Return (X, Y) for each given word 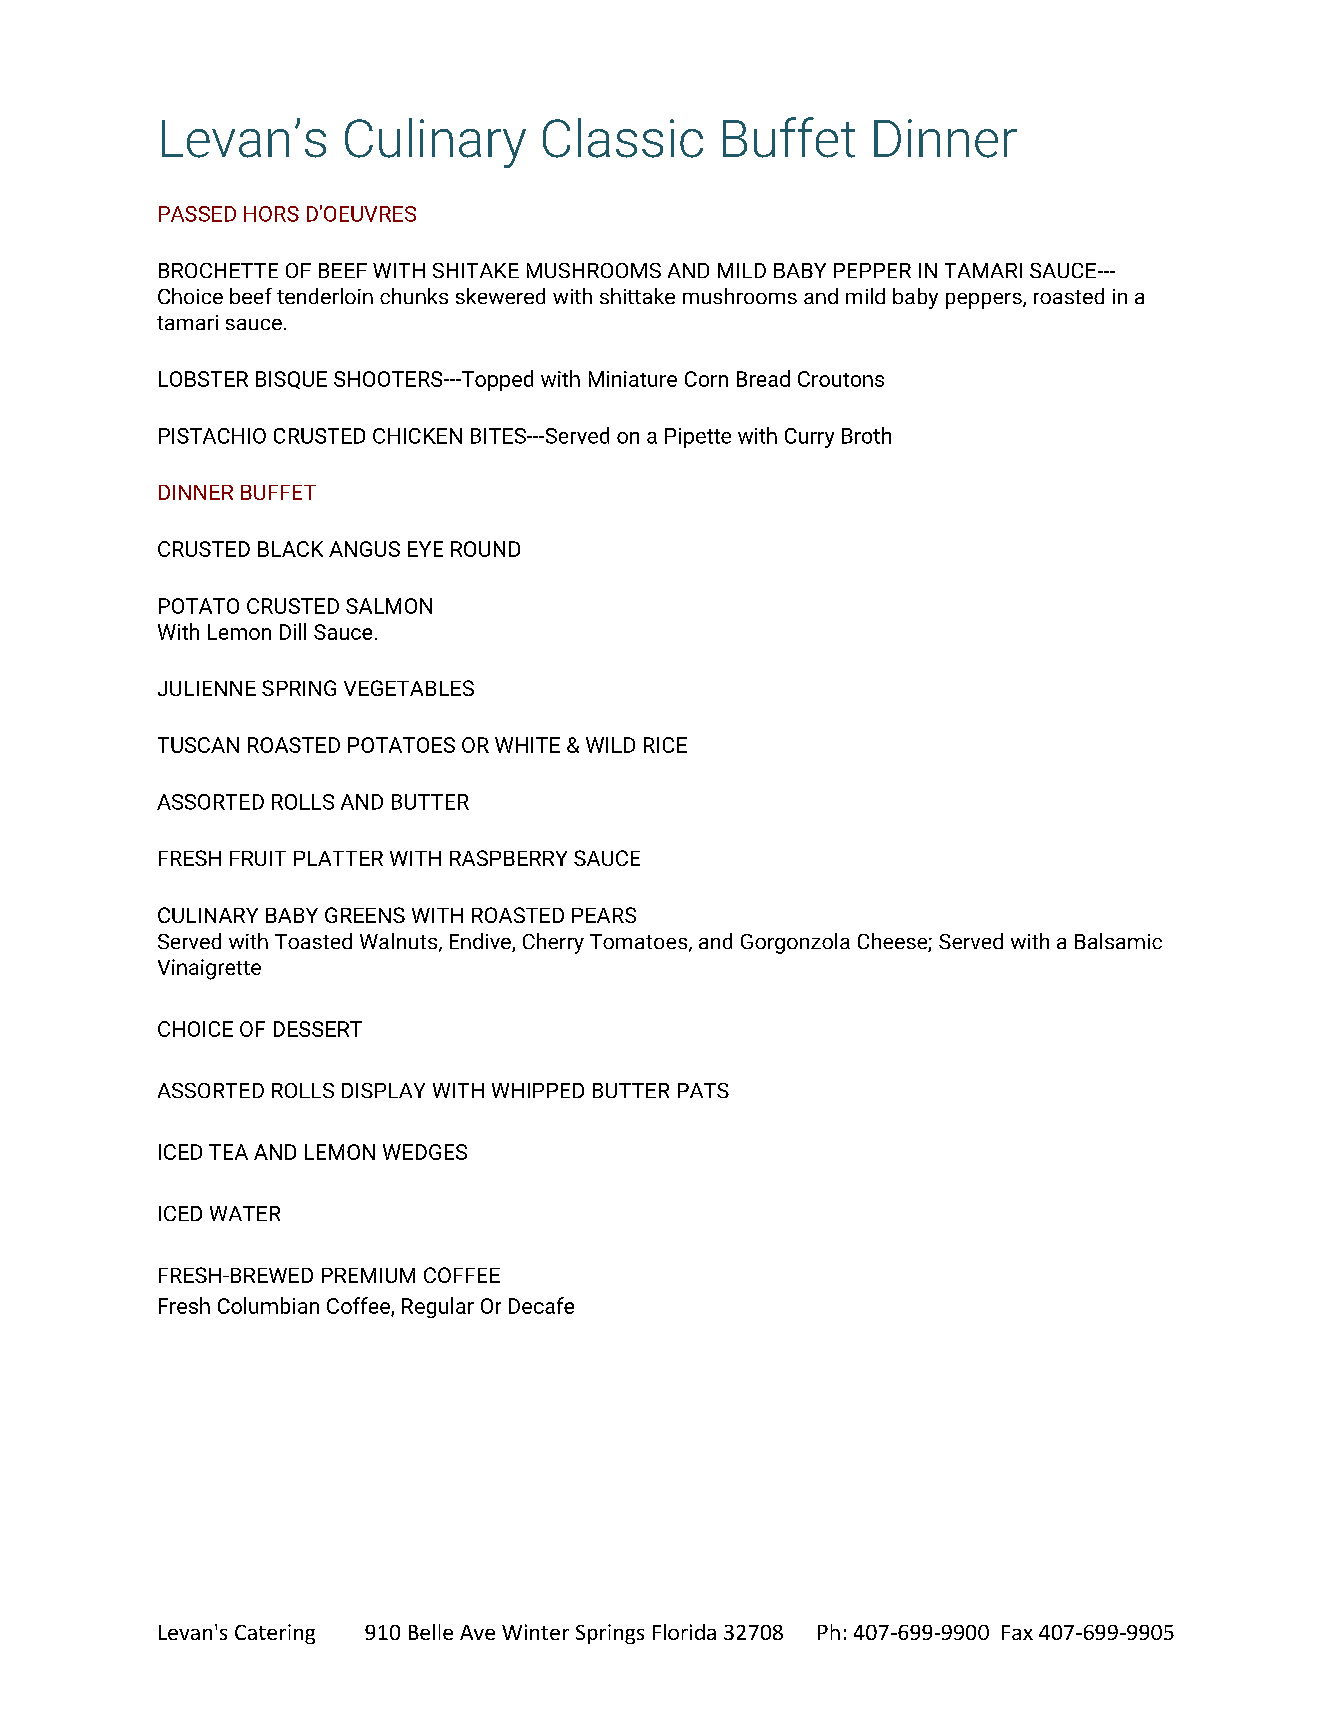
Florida (684, 1632)
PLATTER (338, 858)
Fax (1017, 1632)
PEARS (604, 915)
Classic (623, 138)
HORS (271, 214)
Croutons (841, 379)
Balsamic (1118, 941)
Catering (275, 1634)
